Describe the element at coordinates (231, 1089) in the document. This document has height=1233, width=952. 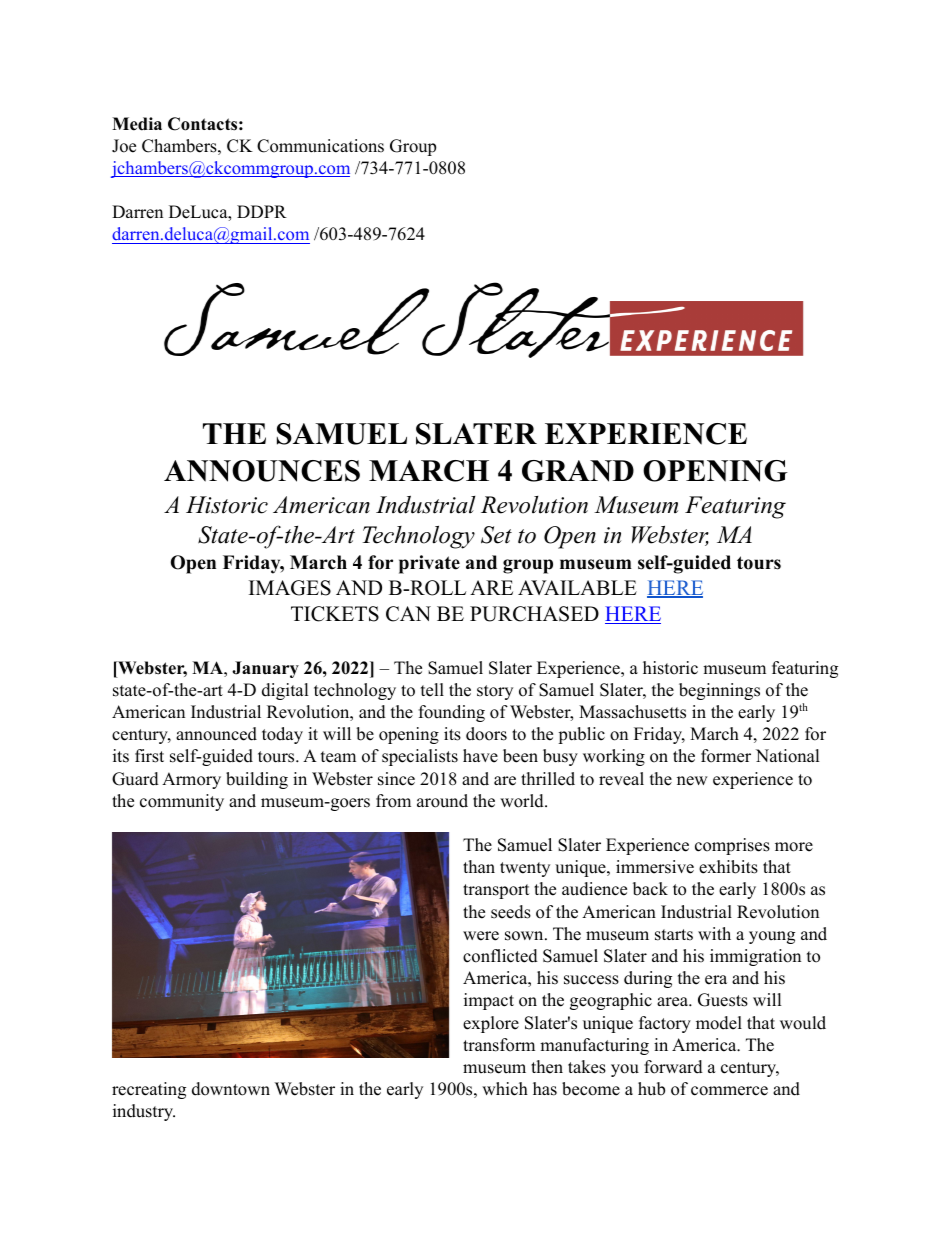
I see `downtown` at that location.
